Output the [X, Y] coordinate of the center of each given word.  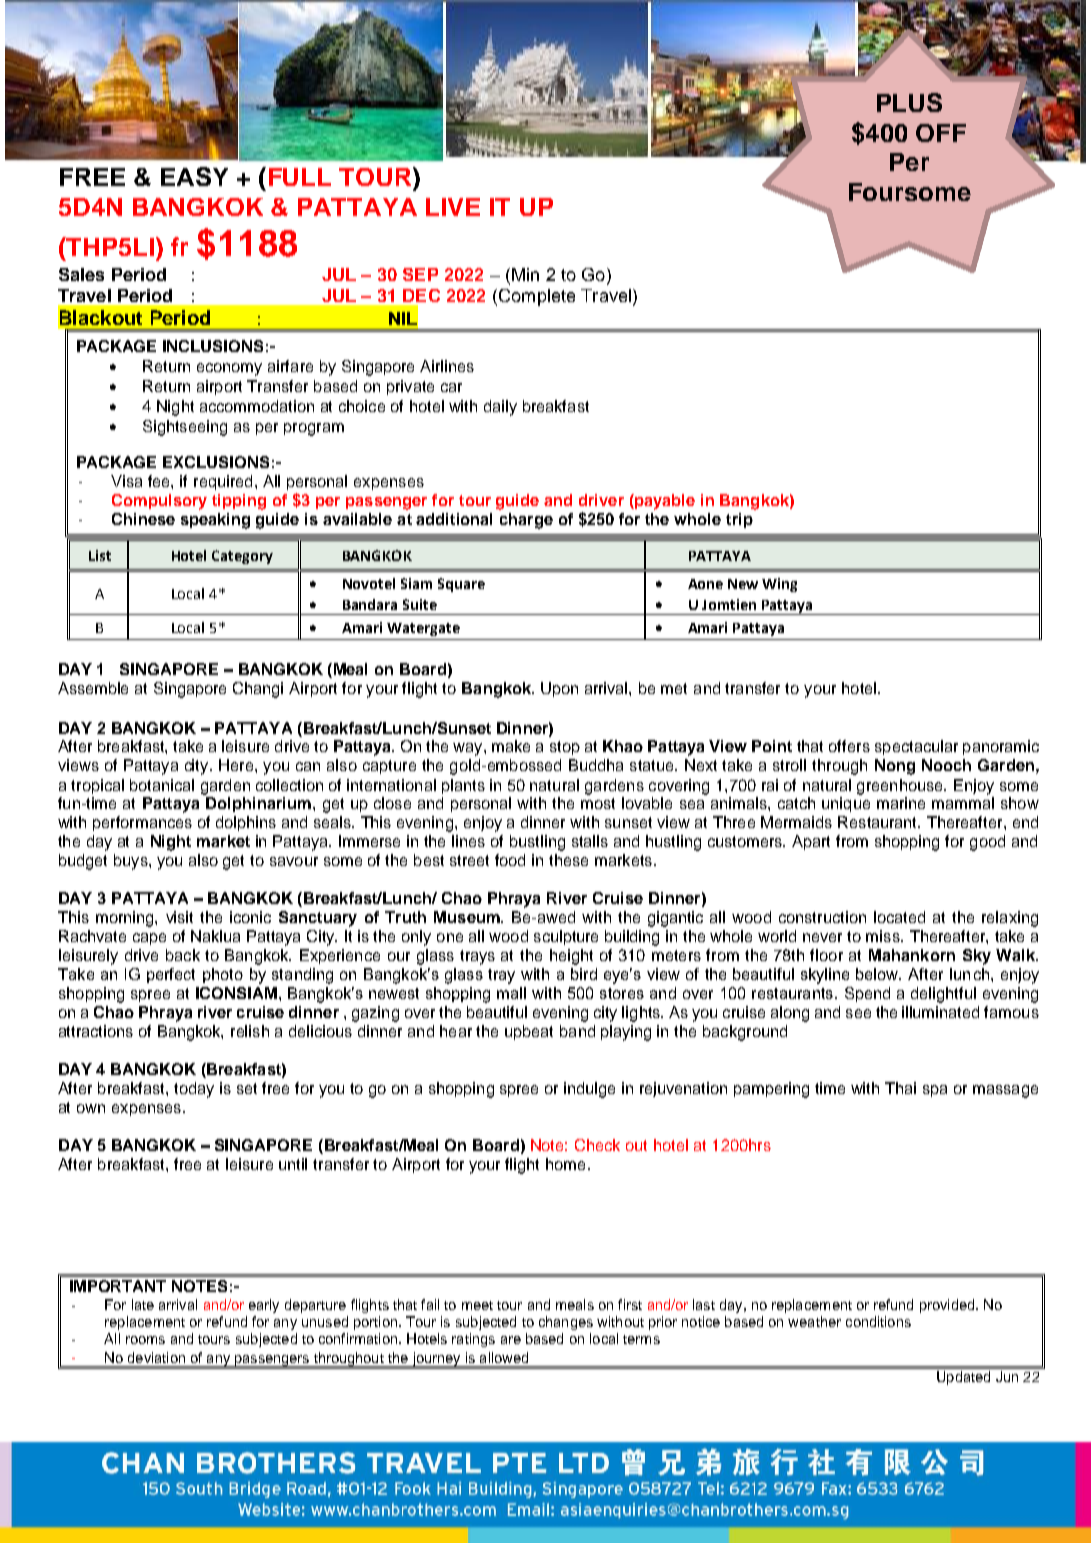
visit [179, 917]
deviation [156, 1357]
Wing [779, 585]
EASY [194, 176]
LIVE [453, 207]
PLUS [909, 102]
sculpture [566, 937]
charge [526, 521]
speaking [215, 521]
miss [884, 936]
